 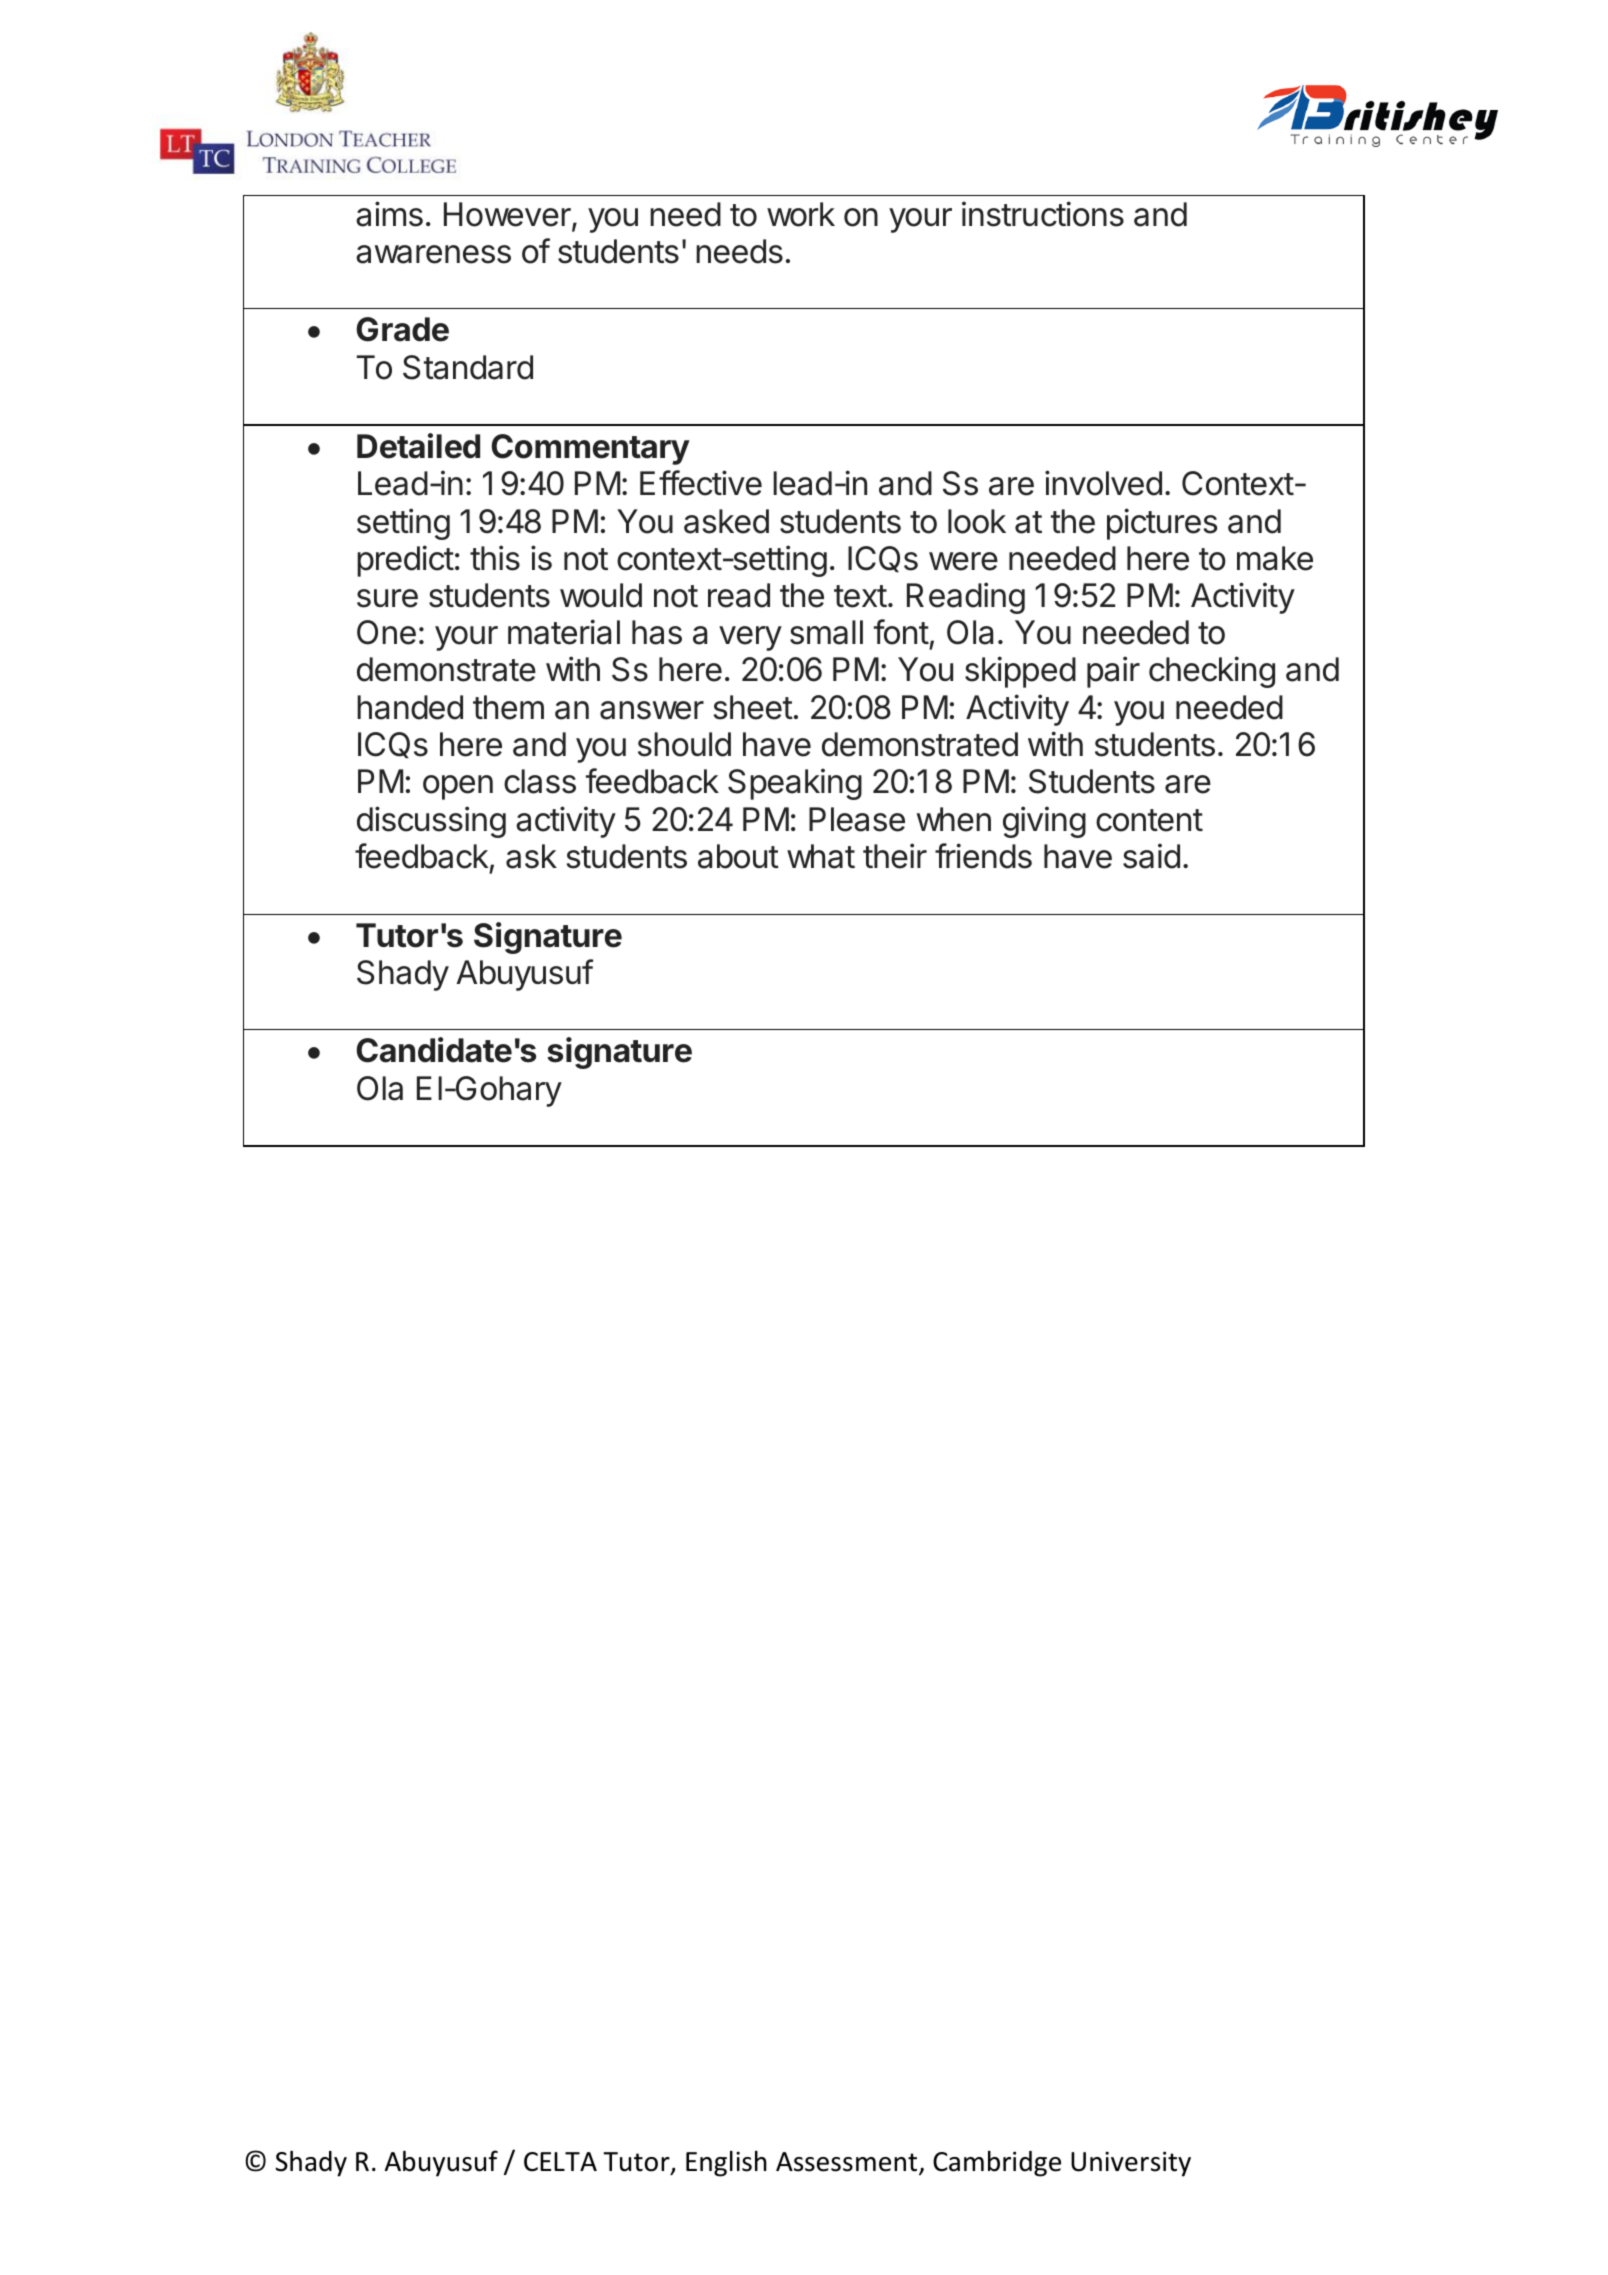 I want to click on what, so click(x=821, y=856).
